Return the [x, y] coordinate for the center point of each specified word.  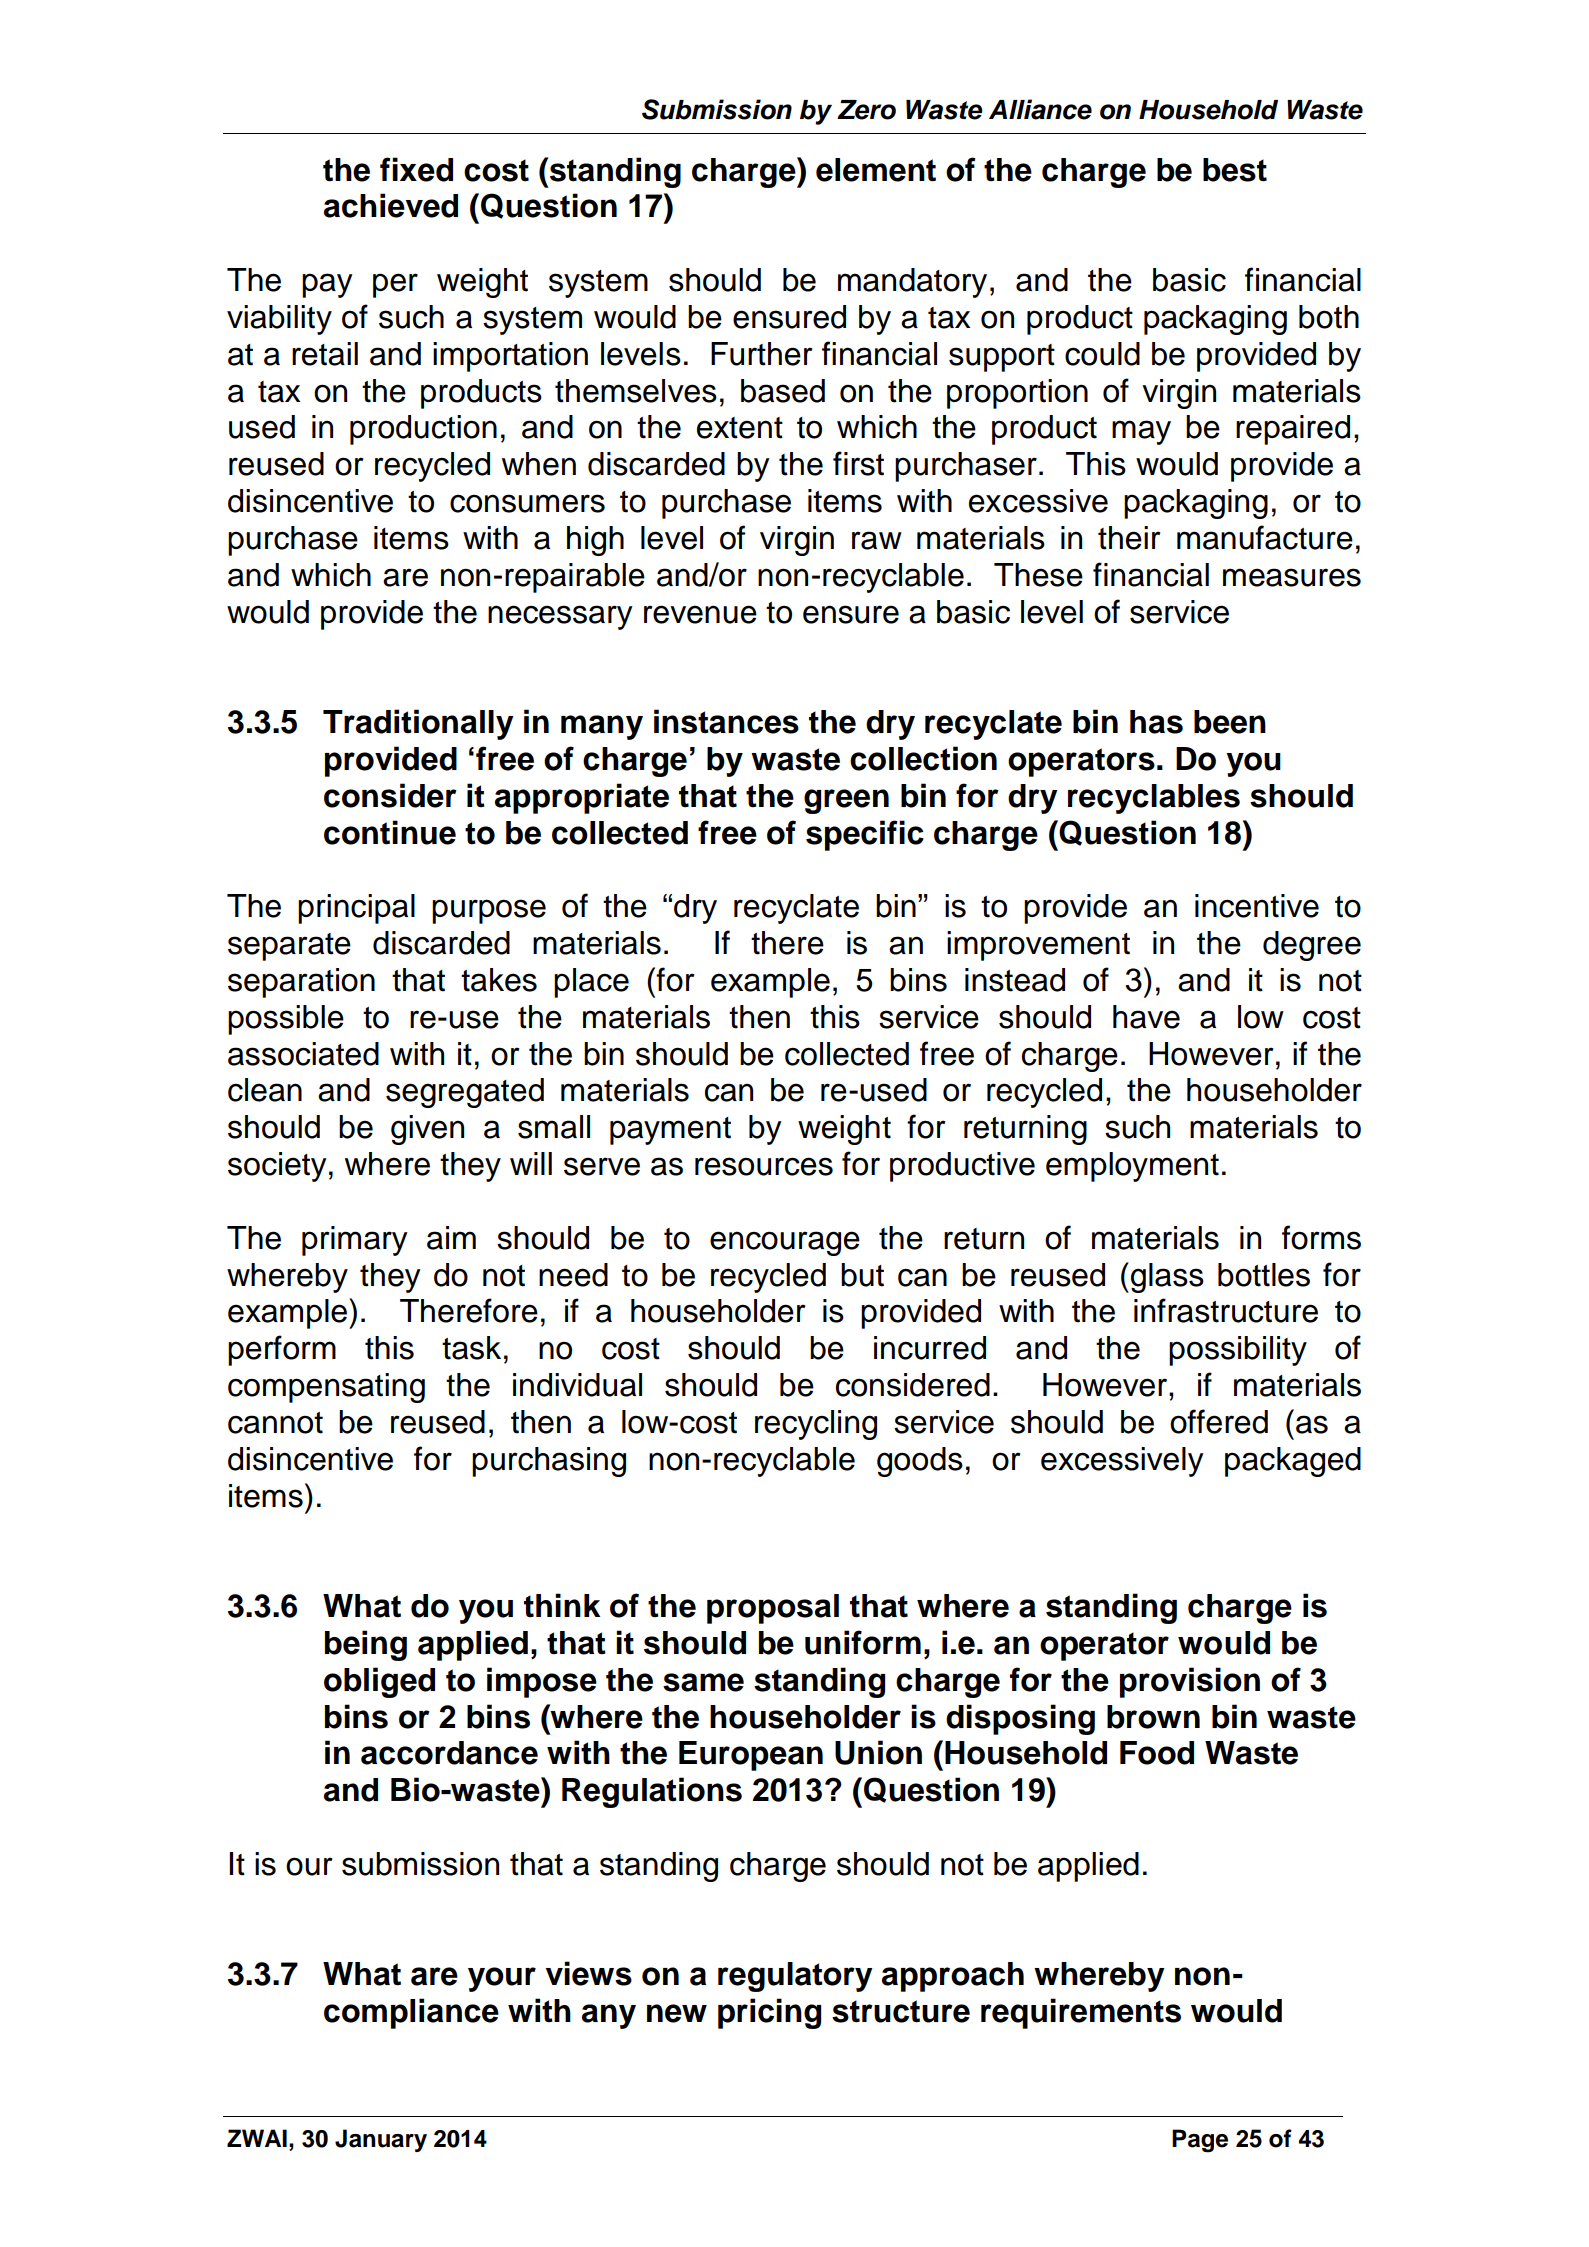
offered [1219, 1421]
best [1235, 170]
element [876, 170]
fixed [416, 169]
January [381, 2140]
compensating [326, 1388]
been [1230, 722]
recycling [816, 1425]
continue [390, 832]
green [846, 801]
